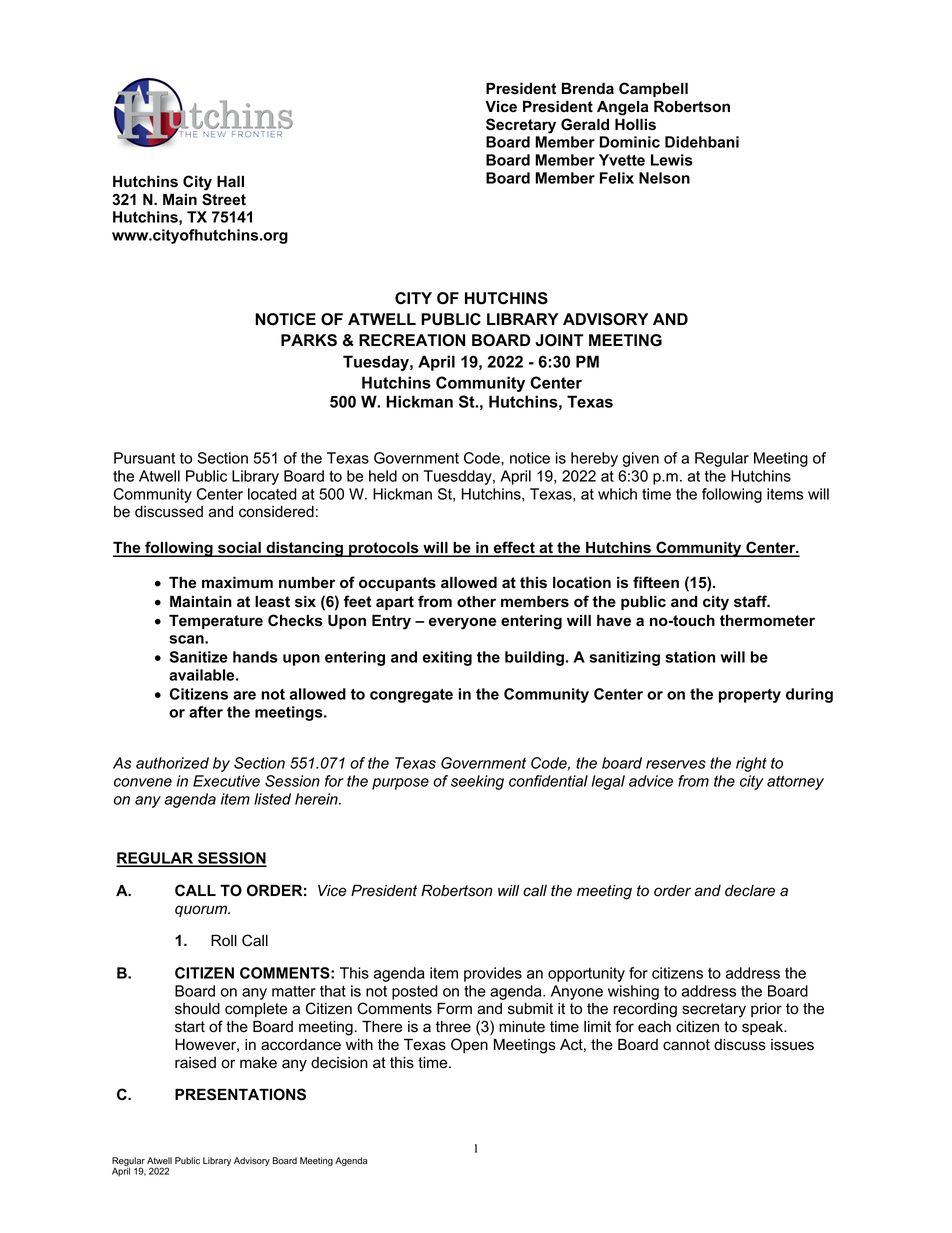 The height and width of the image is (1233, 952). Describe the element at coordinates (477, 782) in the image. I see `seeking` at that location.
